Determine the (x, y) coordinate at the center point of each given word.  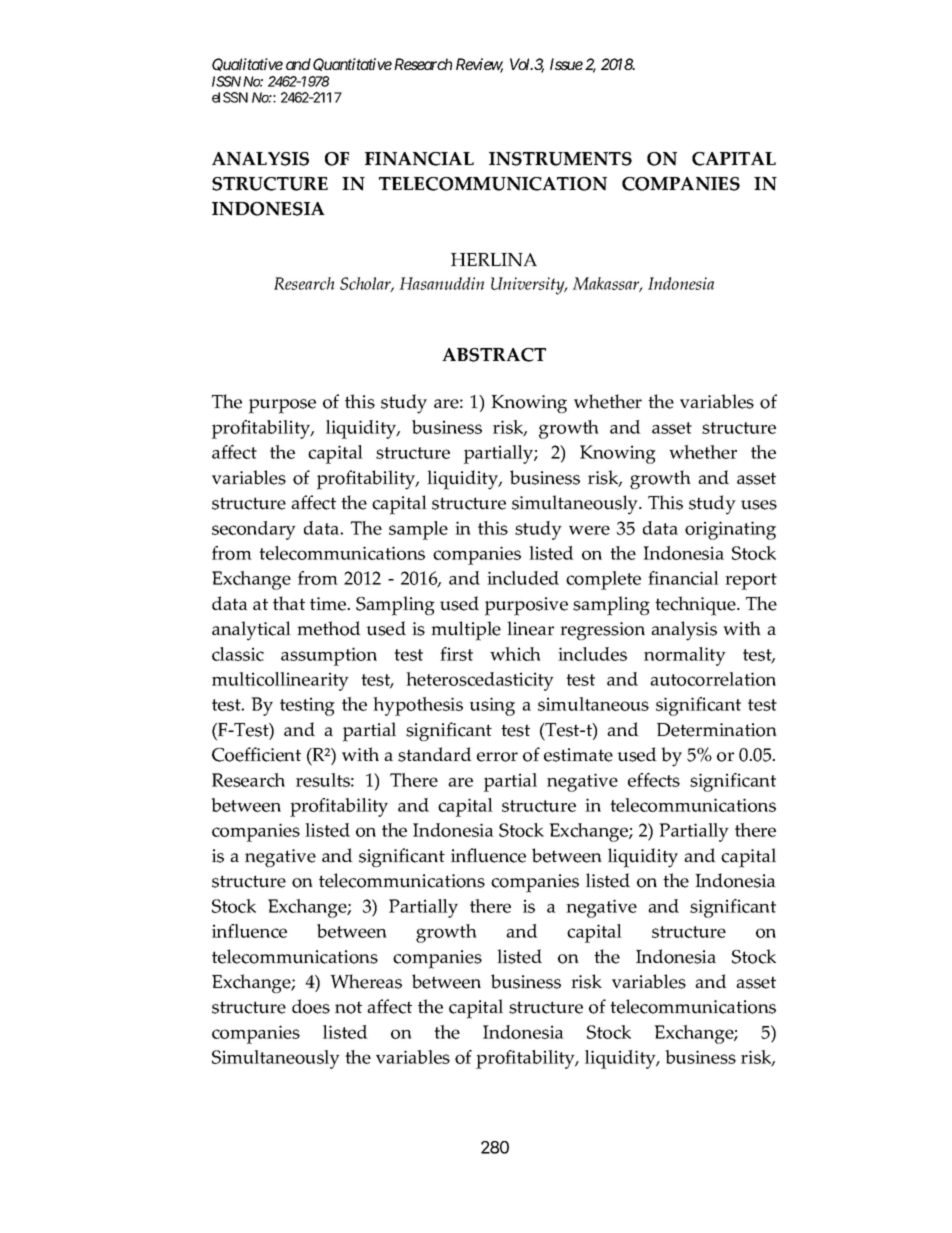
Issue (566, 64)
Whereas (366, 981)
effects (654, 780)
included (523, 578)
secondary (254, 530)
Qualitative (247, 64)
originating (730, 530)
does (311, 1006)
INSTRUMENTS (560, 159)
